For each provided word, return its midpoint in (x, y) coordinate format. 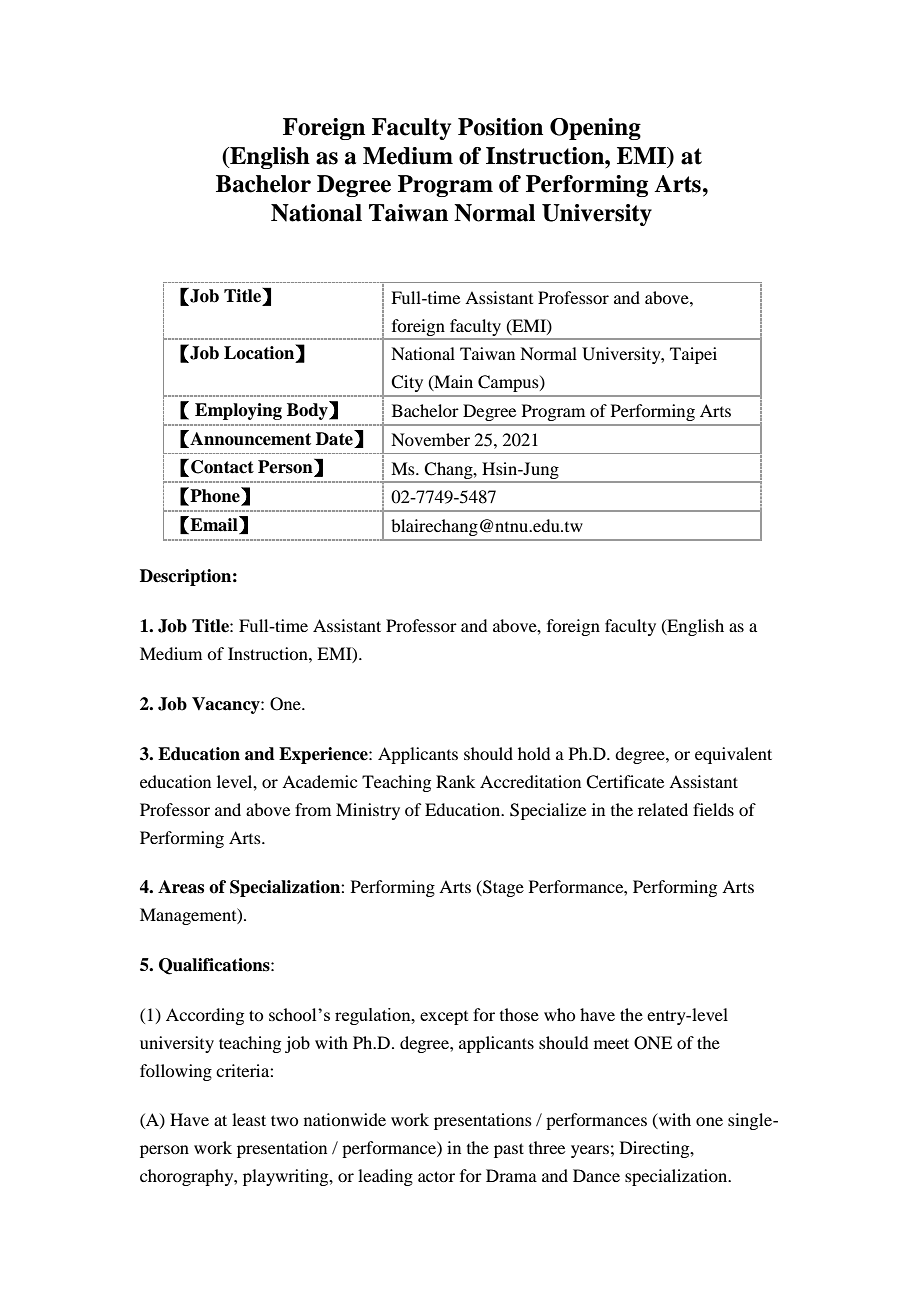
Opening (595, 129)
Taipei (693, 355)
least (249, 1119)
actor (436, 1176)
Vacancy (227, 705)
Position (500, 127)
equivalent (733, 755)
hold (534, 753)
